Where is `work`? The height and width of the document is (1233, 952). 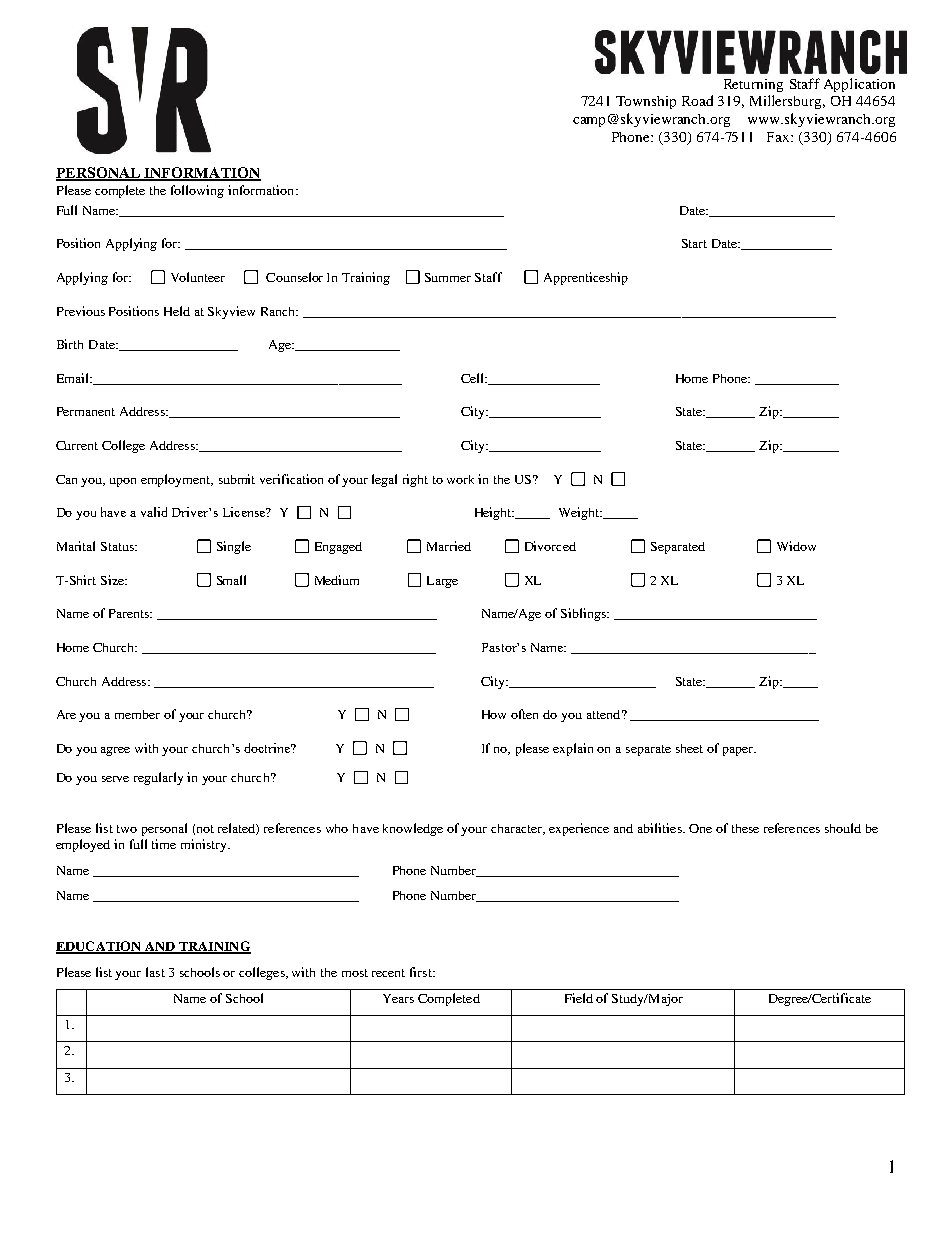
work is located at coordinates (460, 479).
